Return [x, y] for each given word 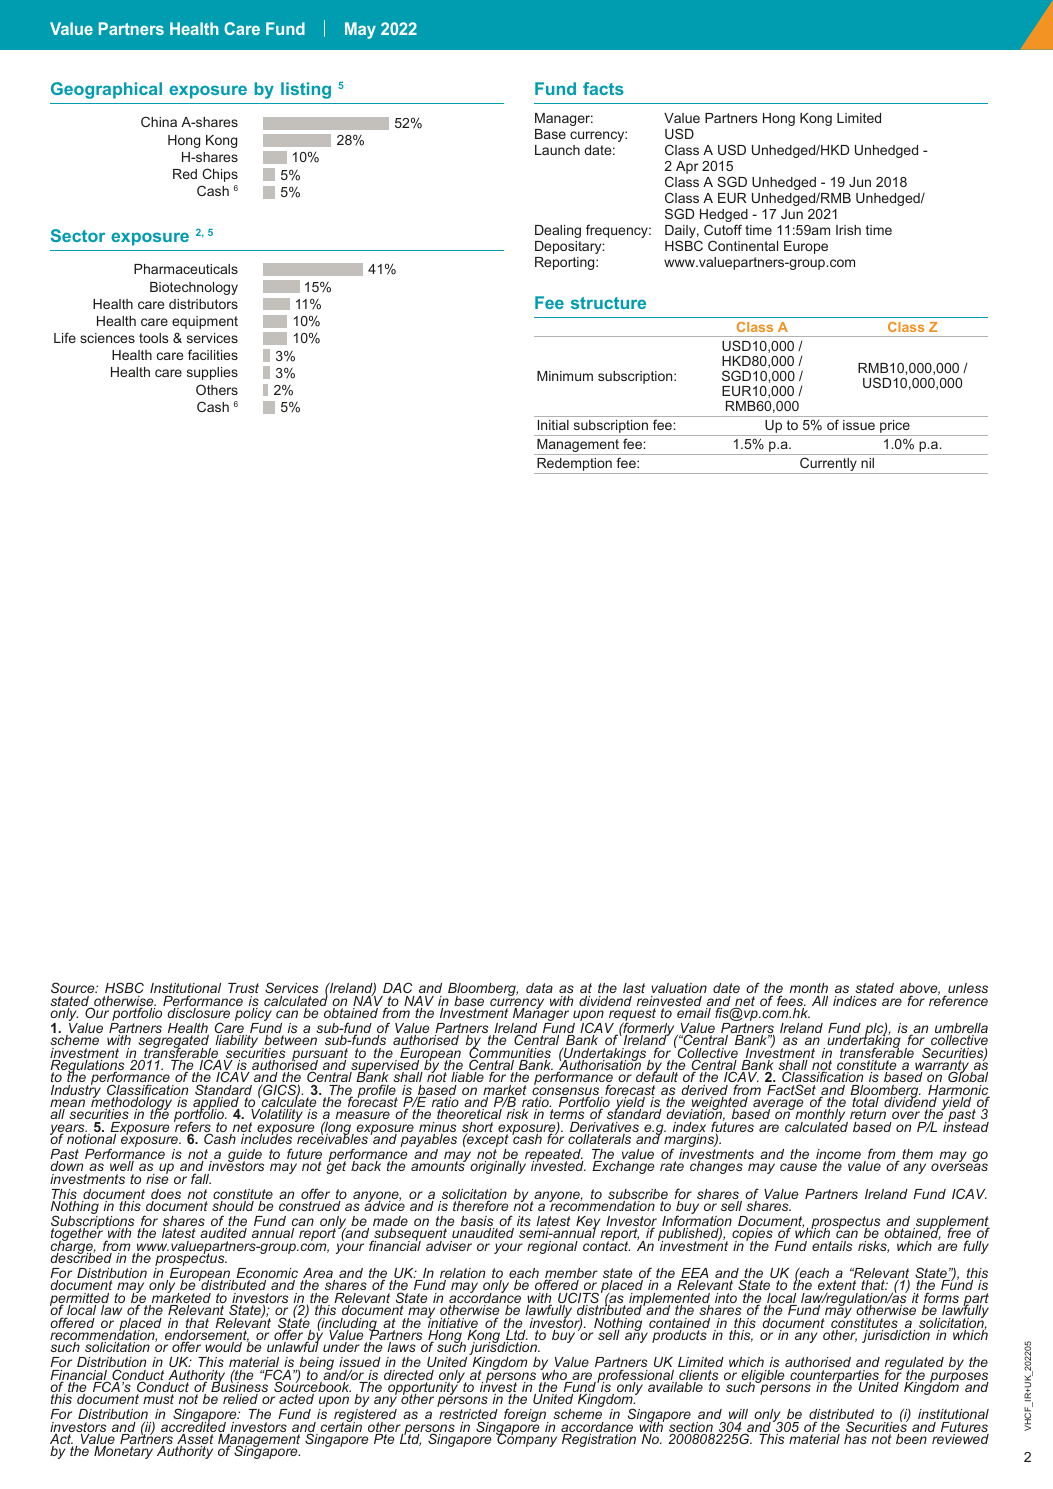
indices [855, 1001]
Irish [848, 230]
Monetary [123, 1452]
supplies [212, 373]
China [159, 121]
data [539, 988]
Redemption [574, 466]
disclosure [199, 1013]
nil [867, 463]
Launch [557, 150]
